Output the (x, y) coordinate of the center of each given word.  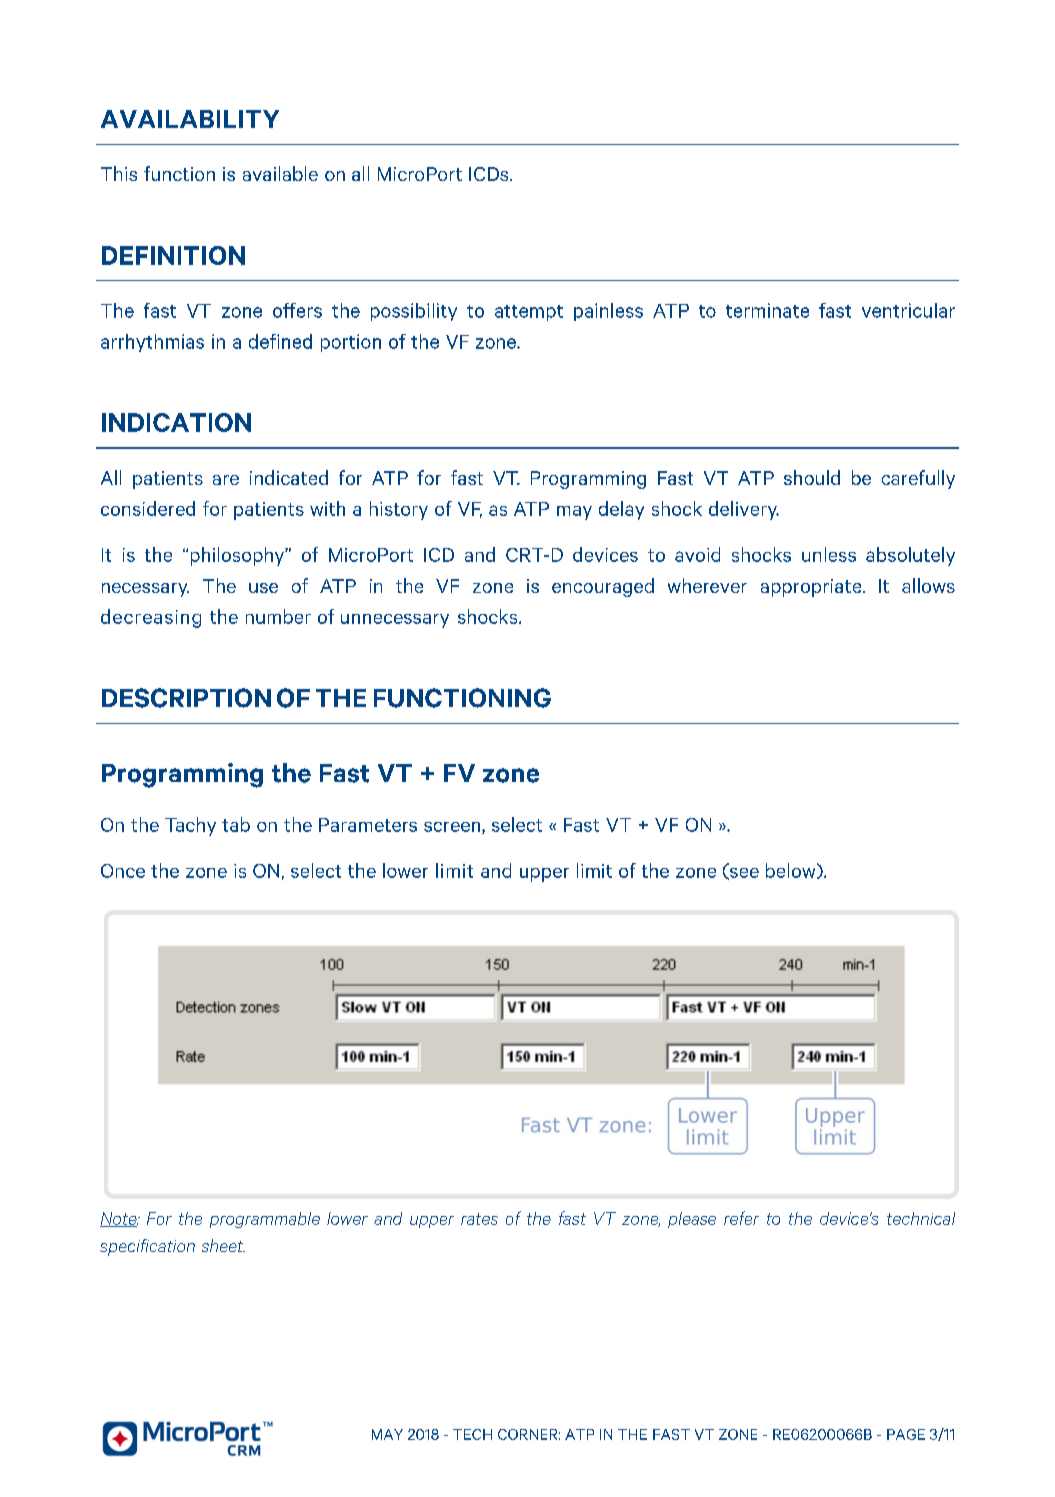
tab (236, 824)
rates (479, 1219)
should (812, 477)
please (692, 1220)
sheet (223, 1245)
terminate (767, 310)
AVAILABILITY (190, 119)
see (743, 874)
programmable (265, 1220)
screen (453, 828)
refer (741, 1218)
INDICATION (176, 422)
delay (621, 510)
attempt (529, 313)
